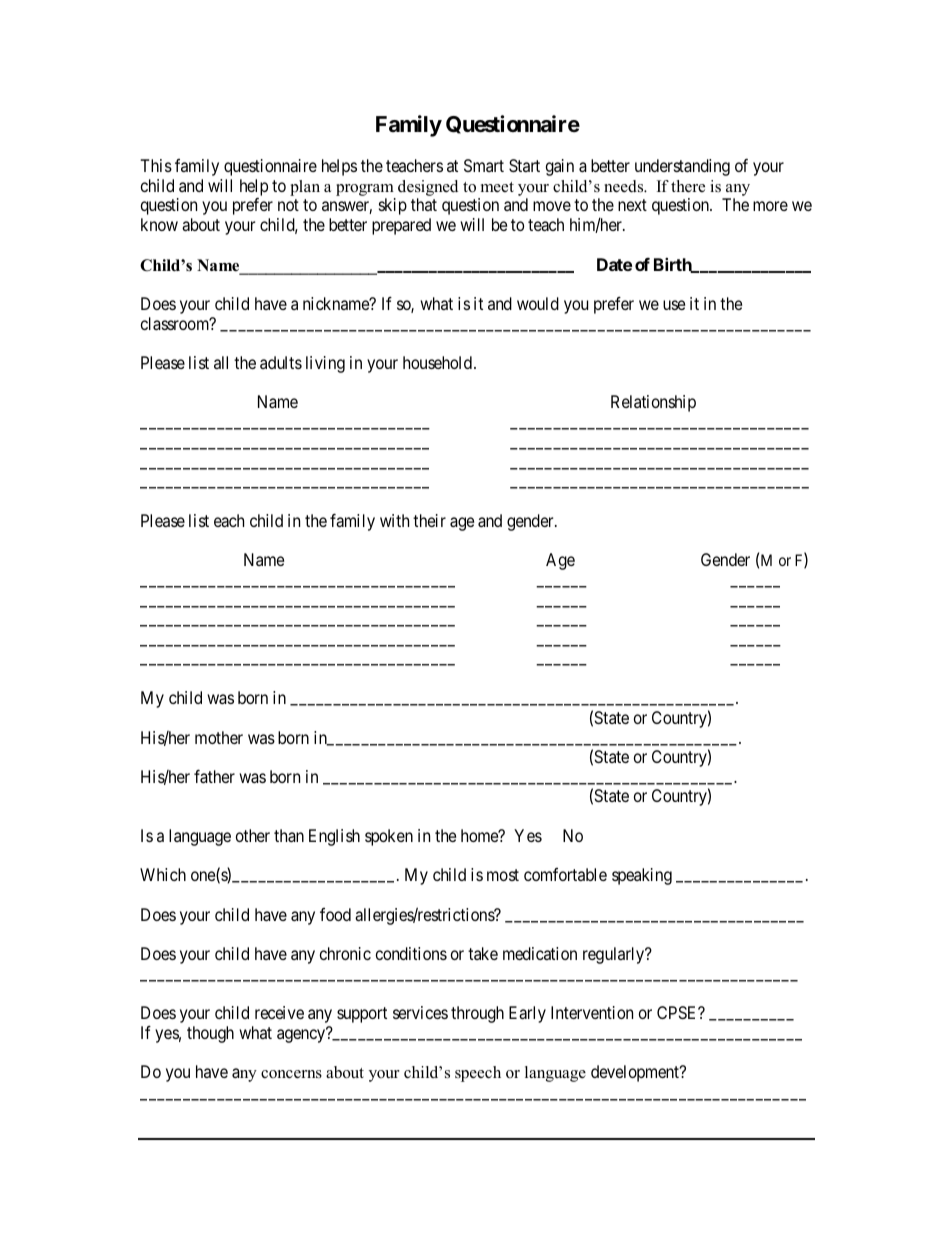 The height and width of the screenshot is (1233, 952). Describe the element at coordinates (288, 205) in the screenshot. I see `not` at that location.
